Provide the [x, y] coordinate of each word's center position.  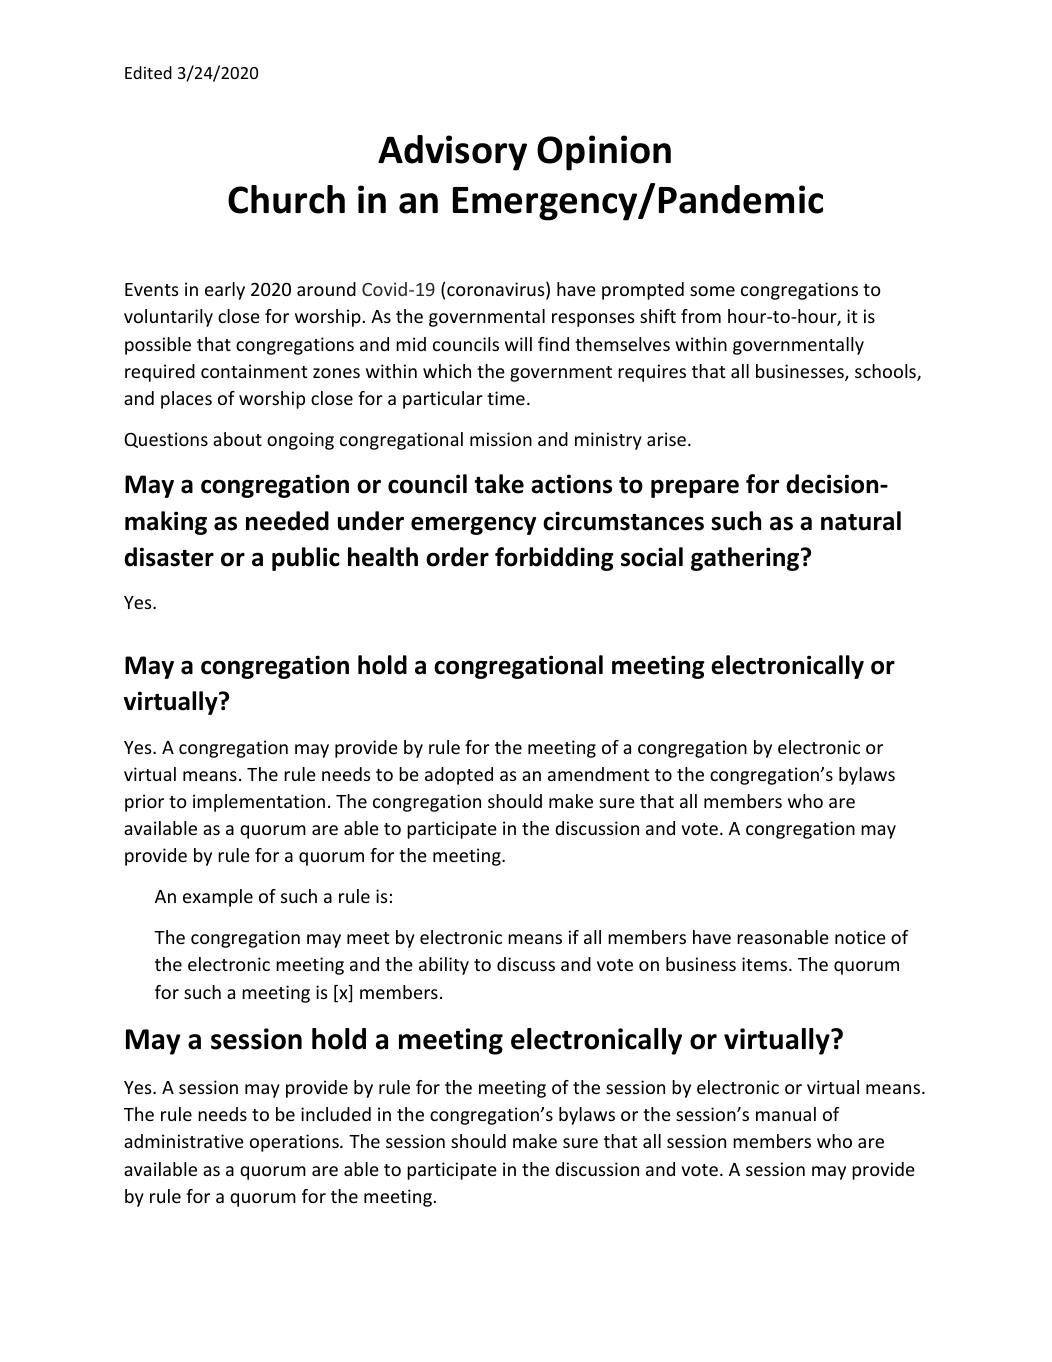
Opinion [604, 153]
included [336, 1114]
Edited [148, 72]
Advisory [452, 153]
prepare [695, 488]
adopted [459, 776]
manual [786, 1114]
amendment [598, 774]
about [237, 439]
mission [501, 439]
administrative [184, 1141]
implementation [259, 803]
